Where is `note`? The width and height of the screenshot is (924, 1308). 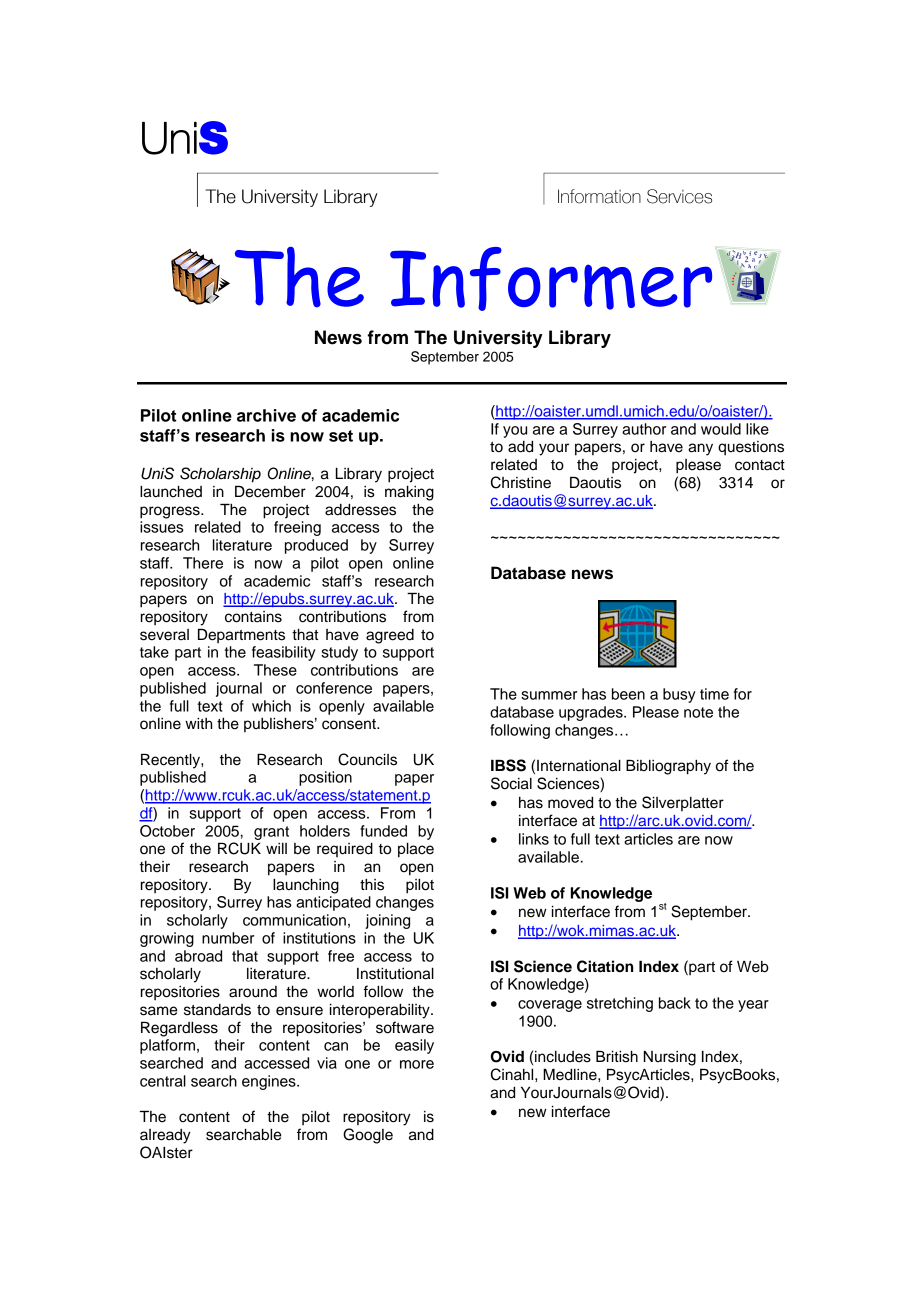 note is located at coordinates (698, 712).
